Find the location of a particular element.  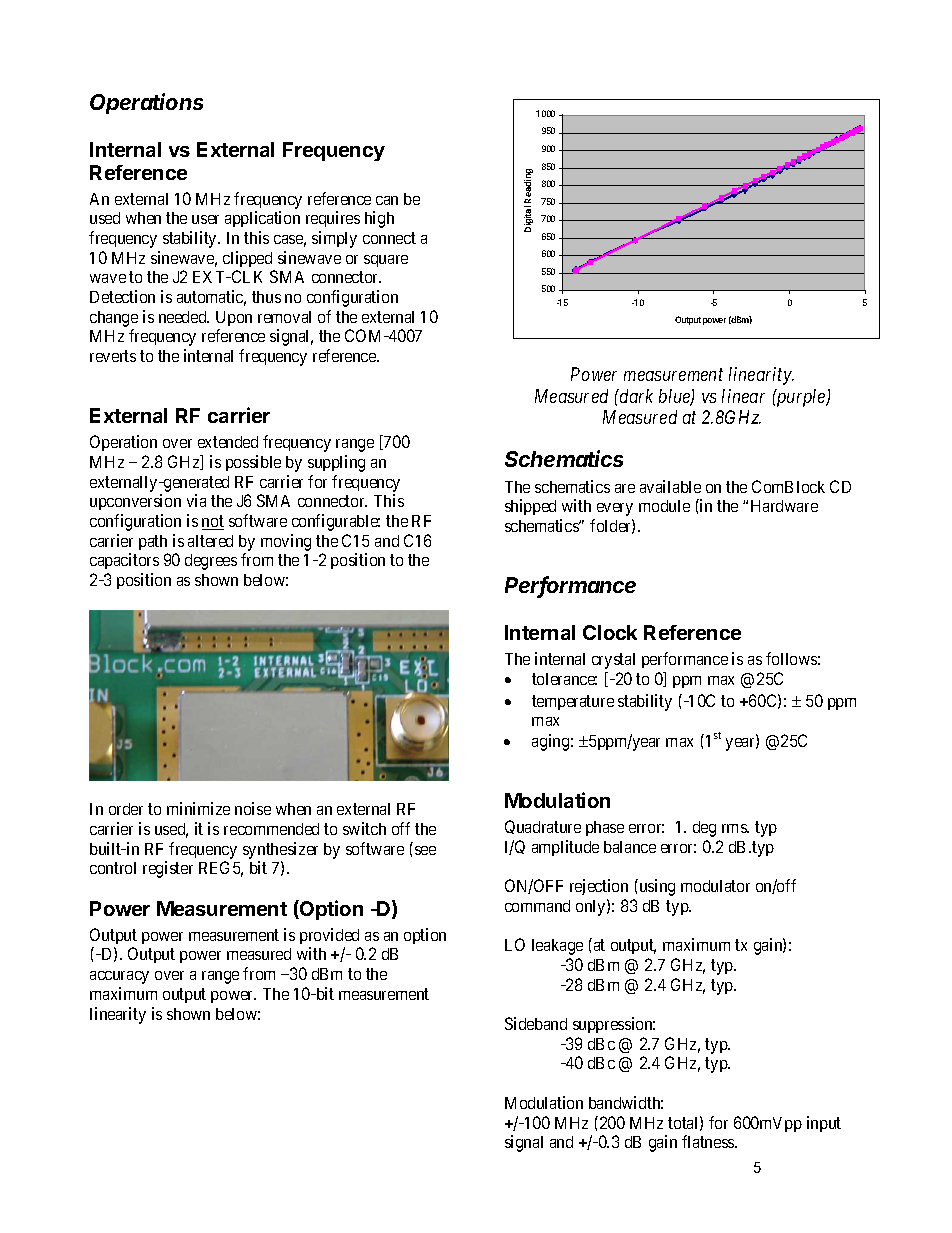

not is located at coordinates (213, 522).
